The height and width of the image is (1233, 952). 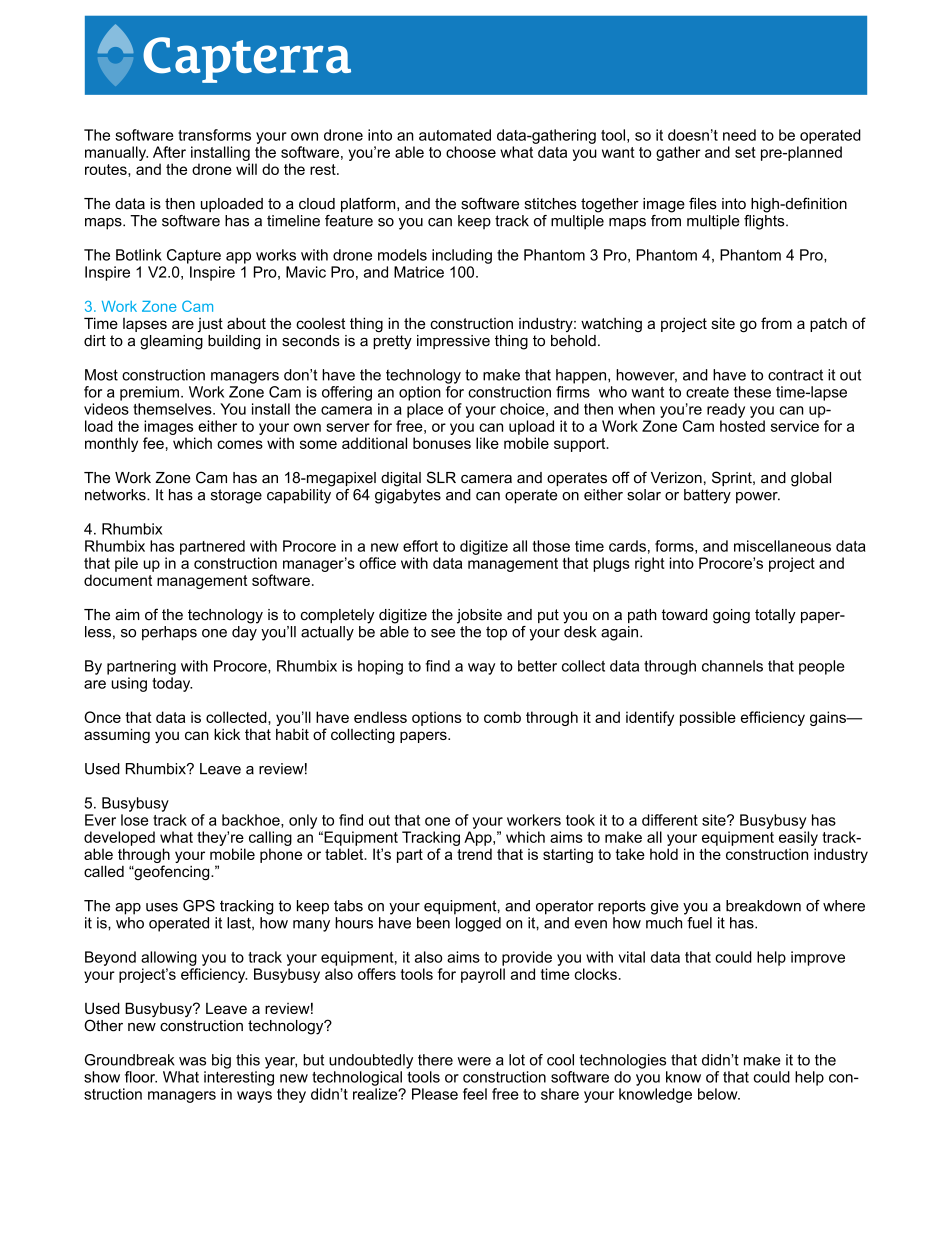 I want to click on set, so click(x=745, y=152).
